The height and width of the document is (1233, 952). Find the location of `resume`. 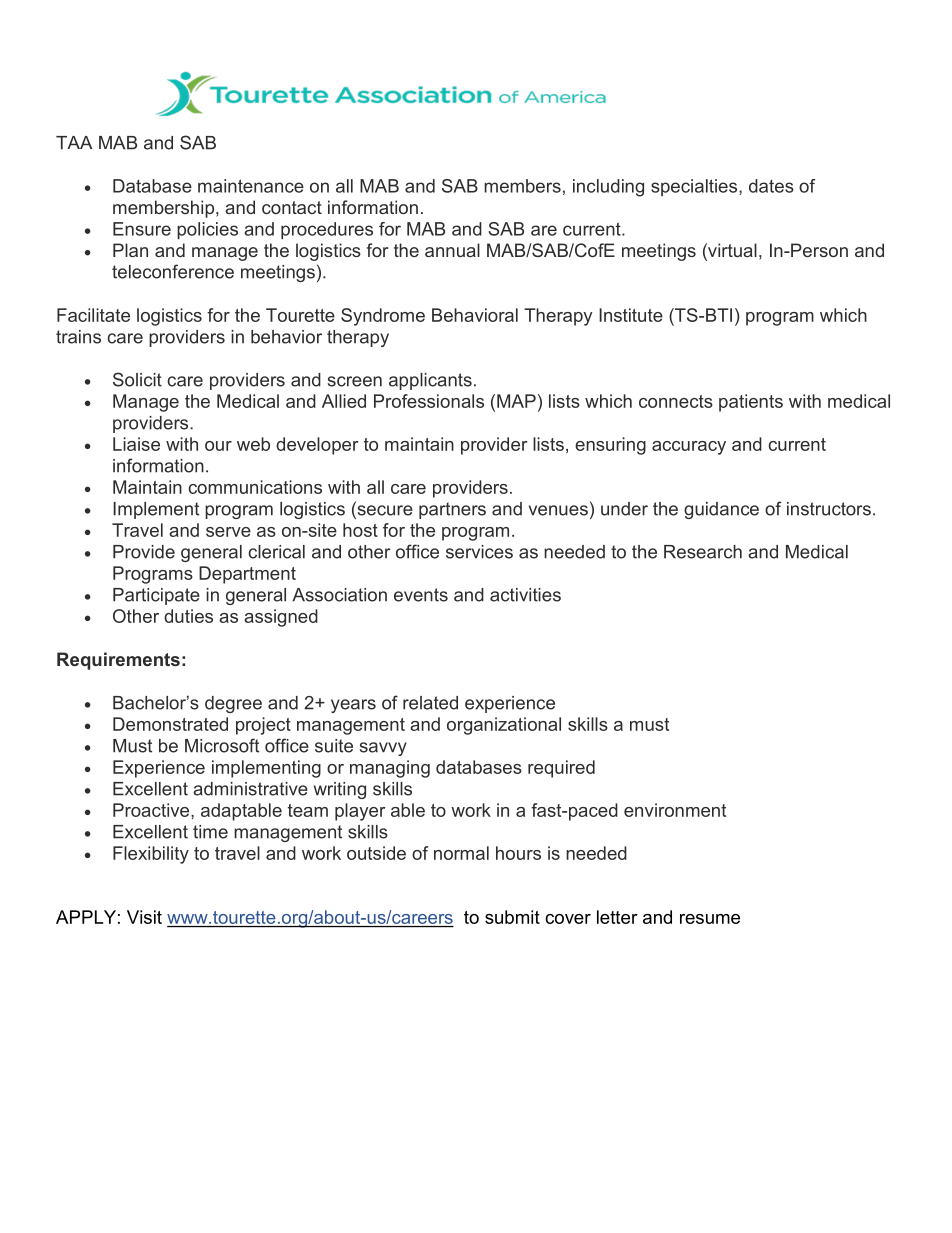

resume is located at coordinates (710, 919).
